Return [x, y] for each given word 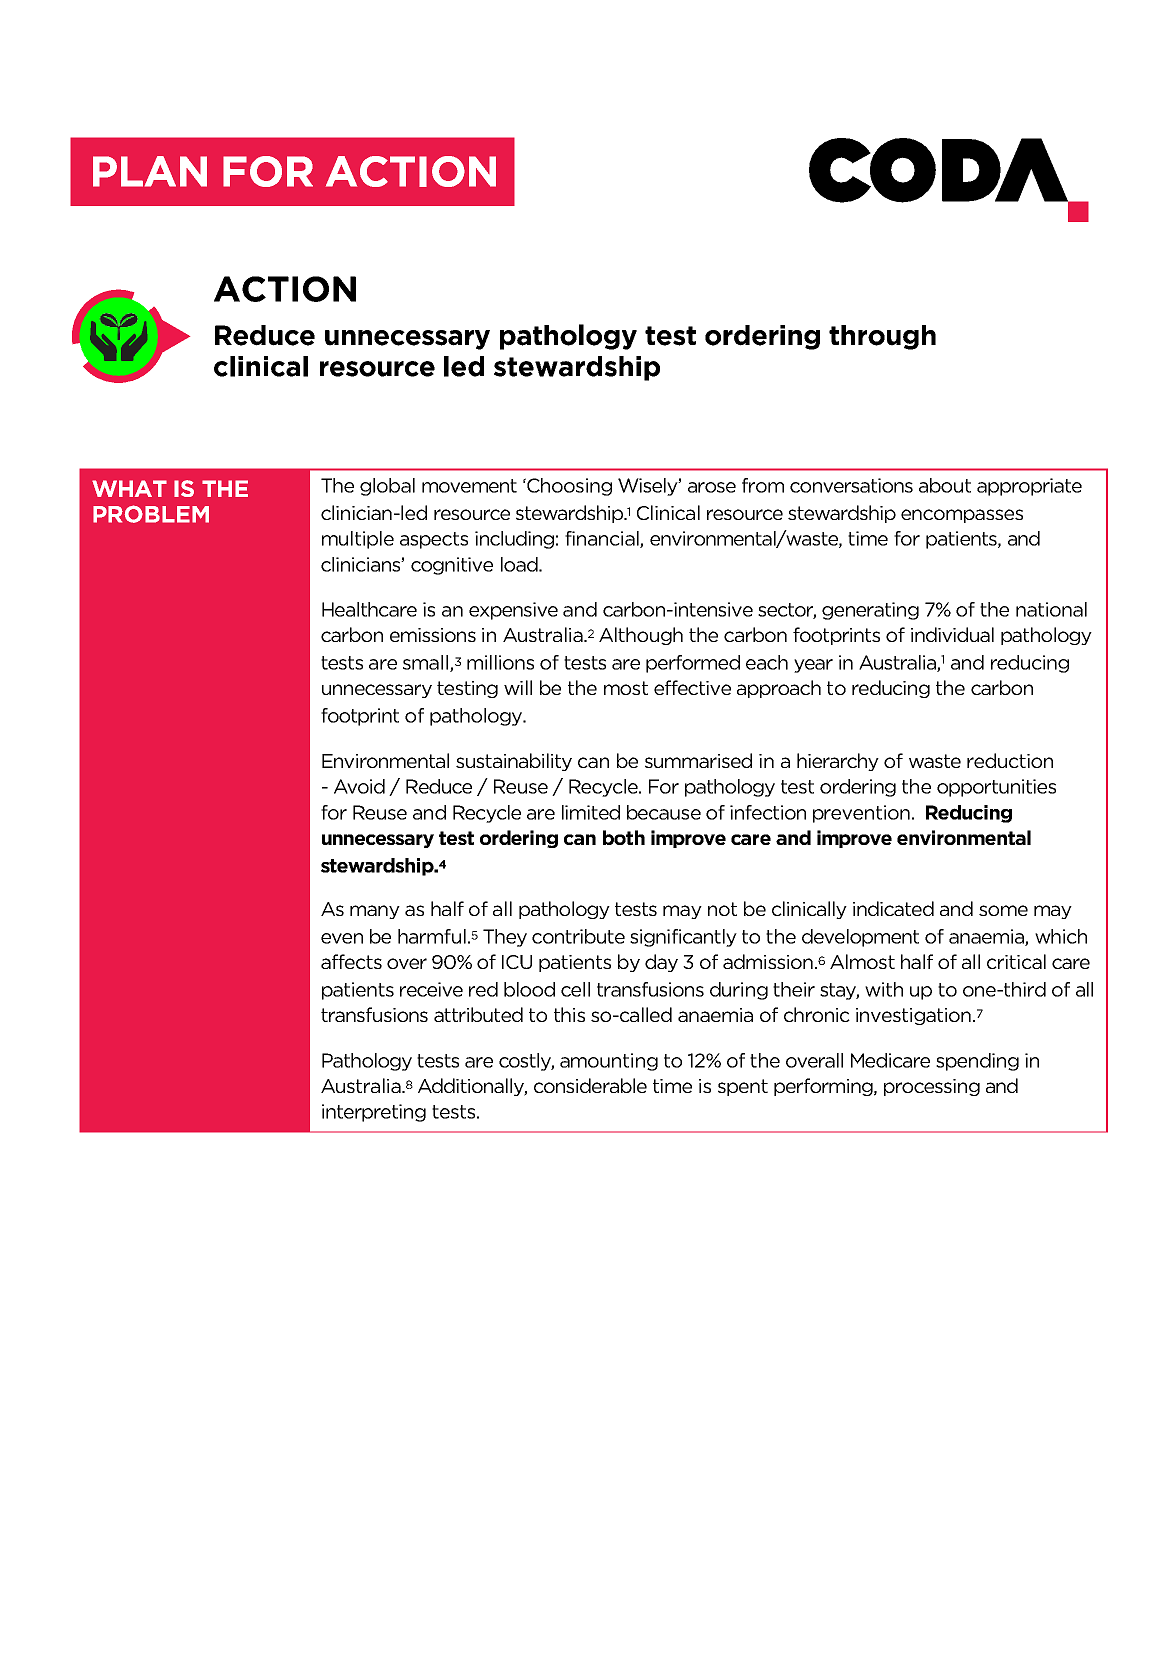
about [945, 485]
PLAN [150, 171]
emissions [433, 635]
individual [952, 634]
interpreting [374, 1113]
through [882, 337]
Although [641, 636]
